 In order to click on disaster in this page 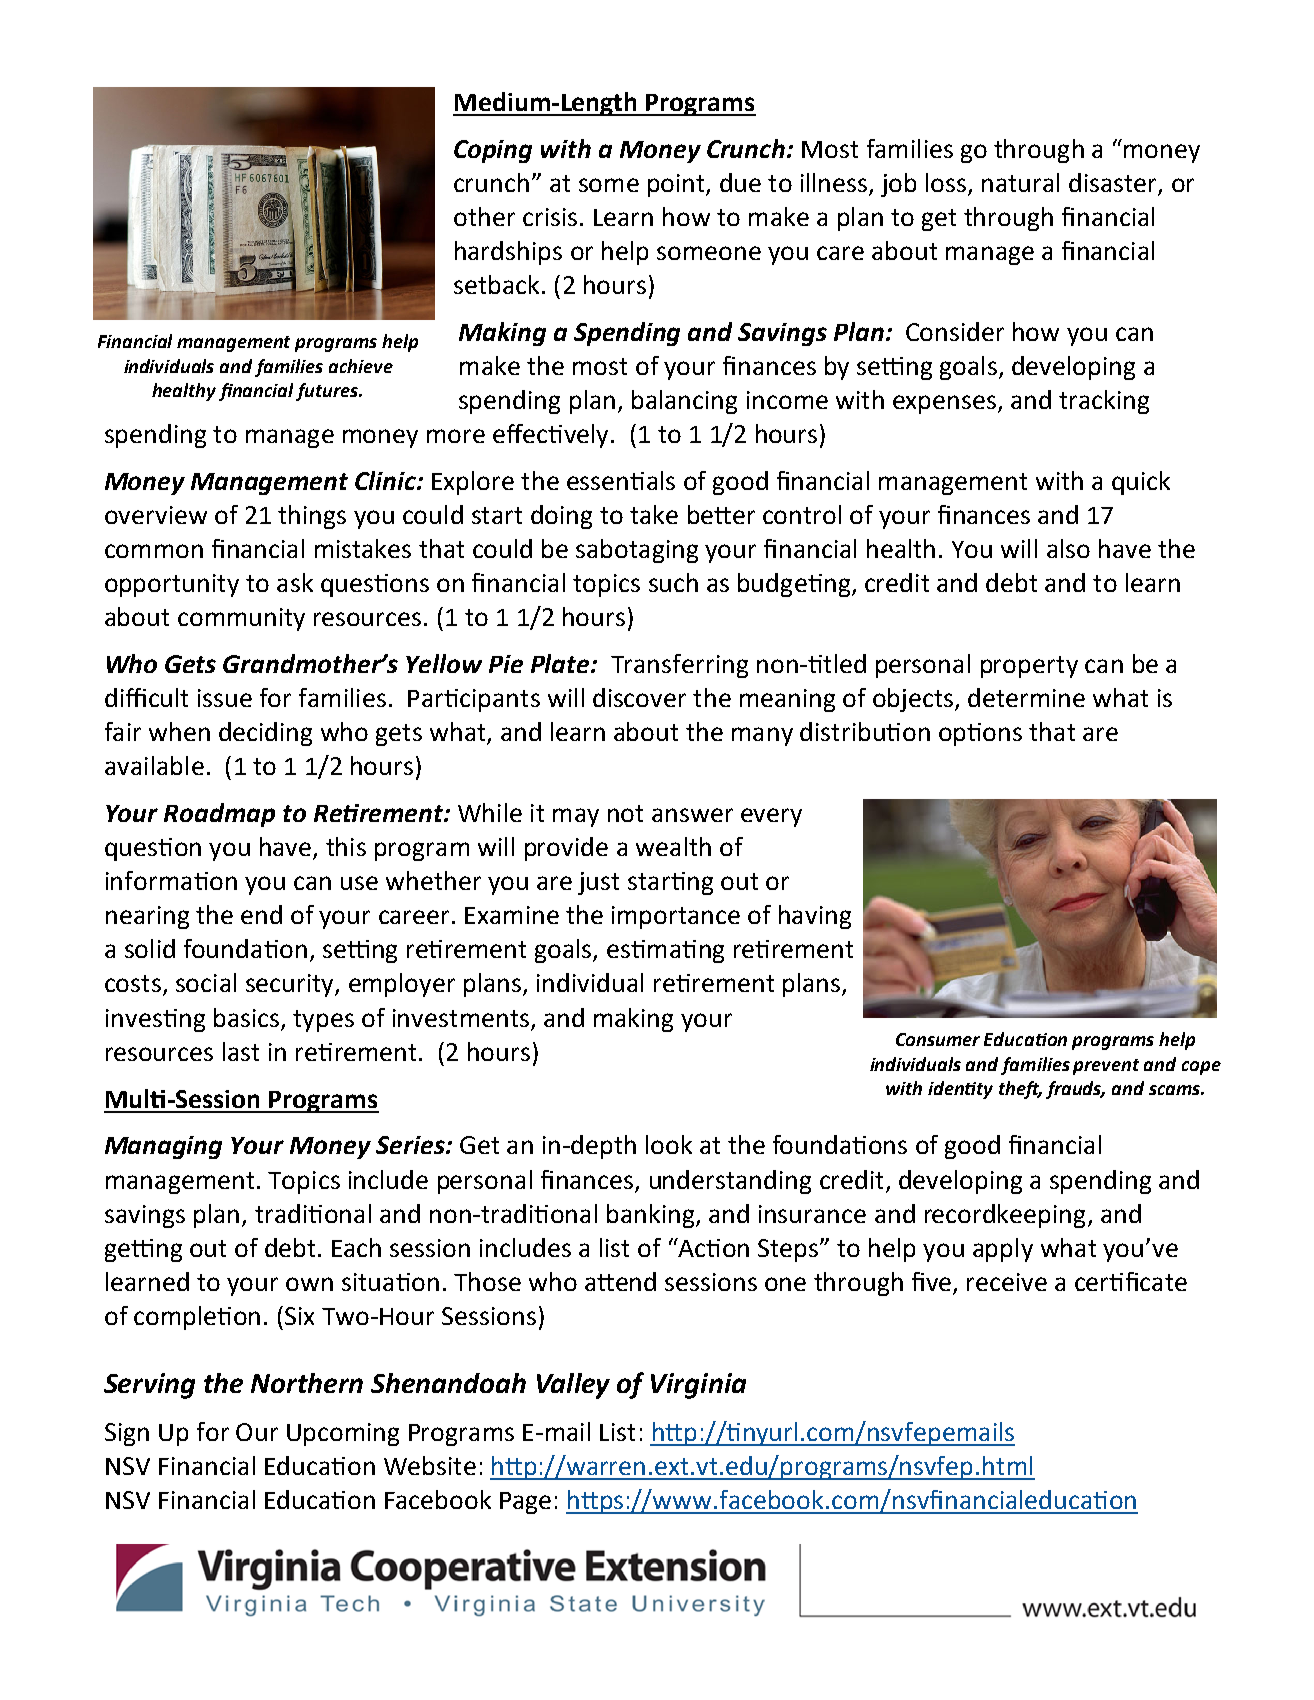, I will do `click(1112, 182)`.
